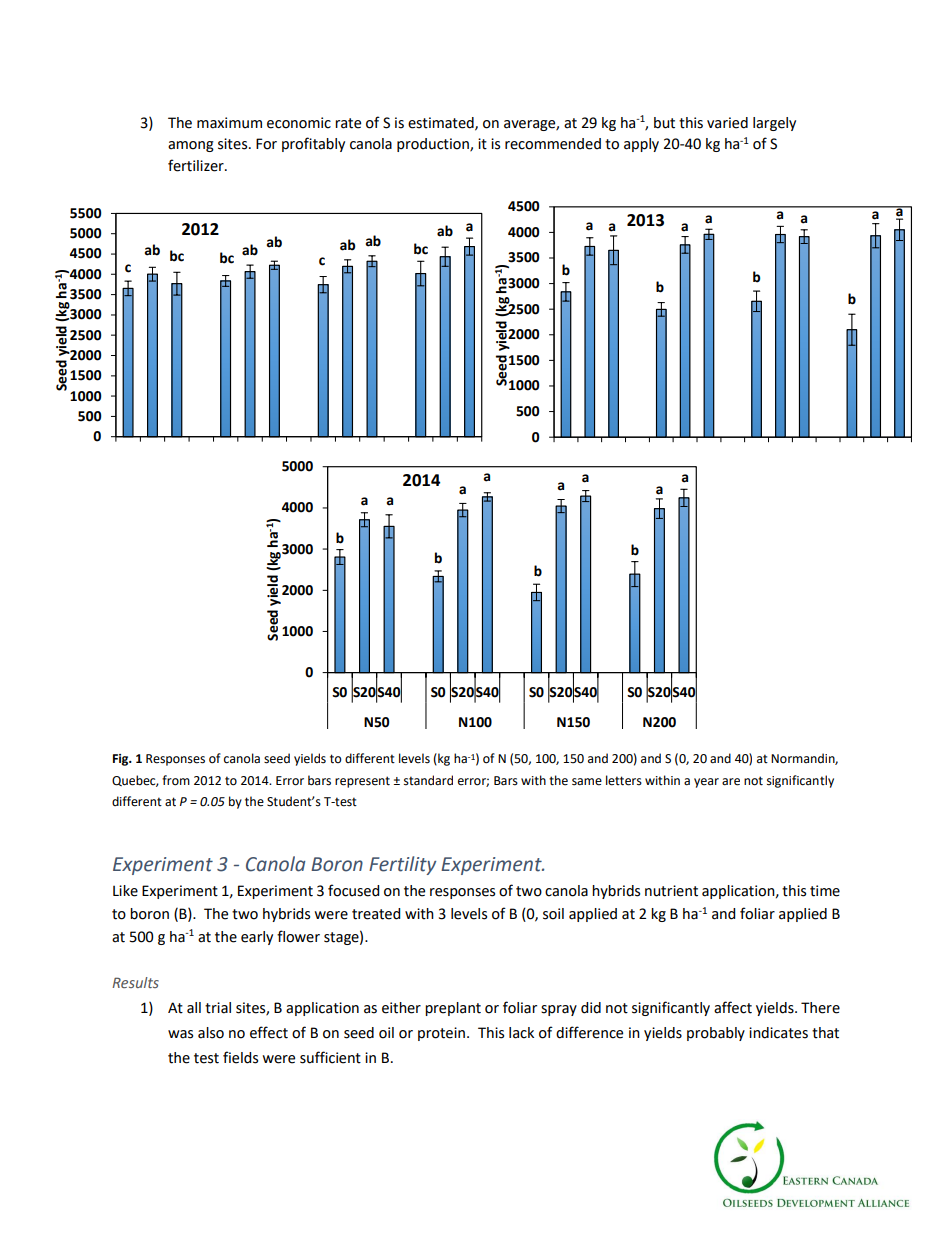 Image resolution: width=952 pixels, height=1233 pixels. What do you see at coordinates (211, 1033) in the screenshot?
I see `also` at bounding box center [211, 1033].
